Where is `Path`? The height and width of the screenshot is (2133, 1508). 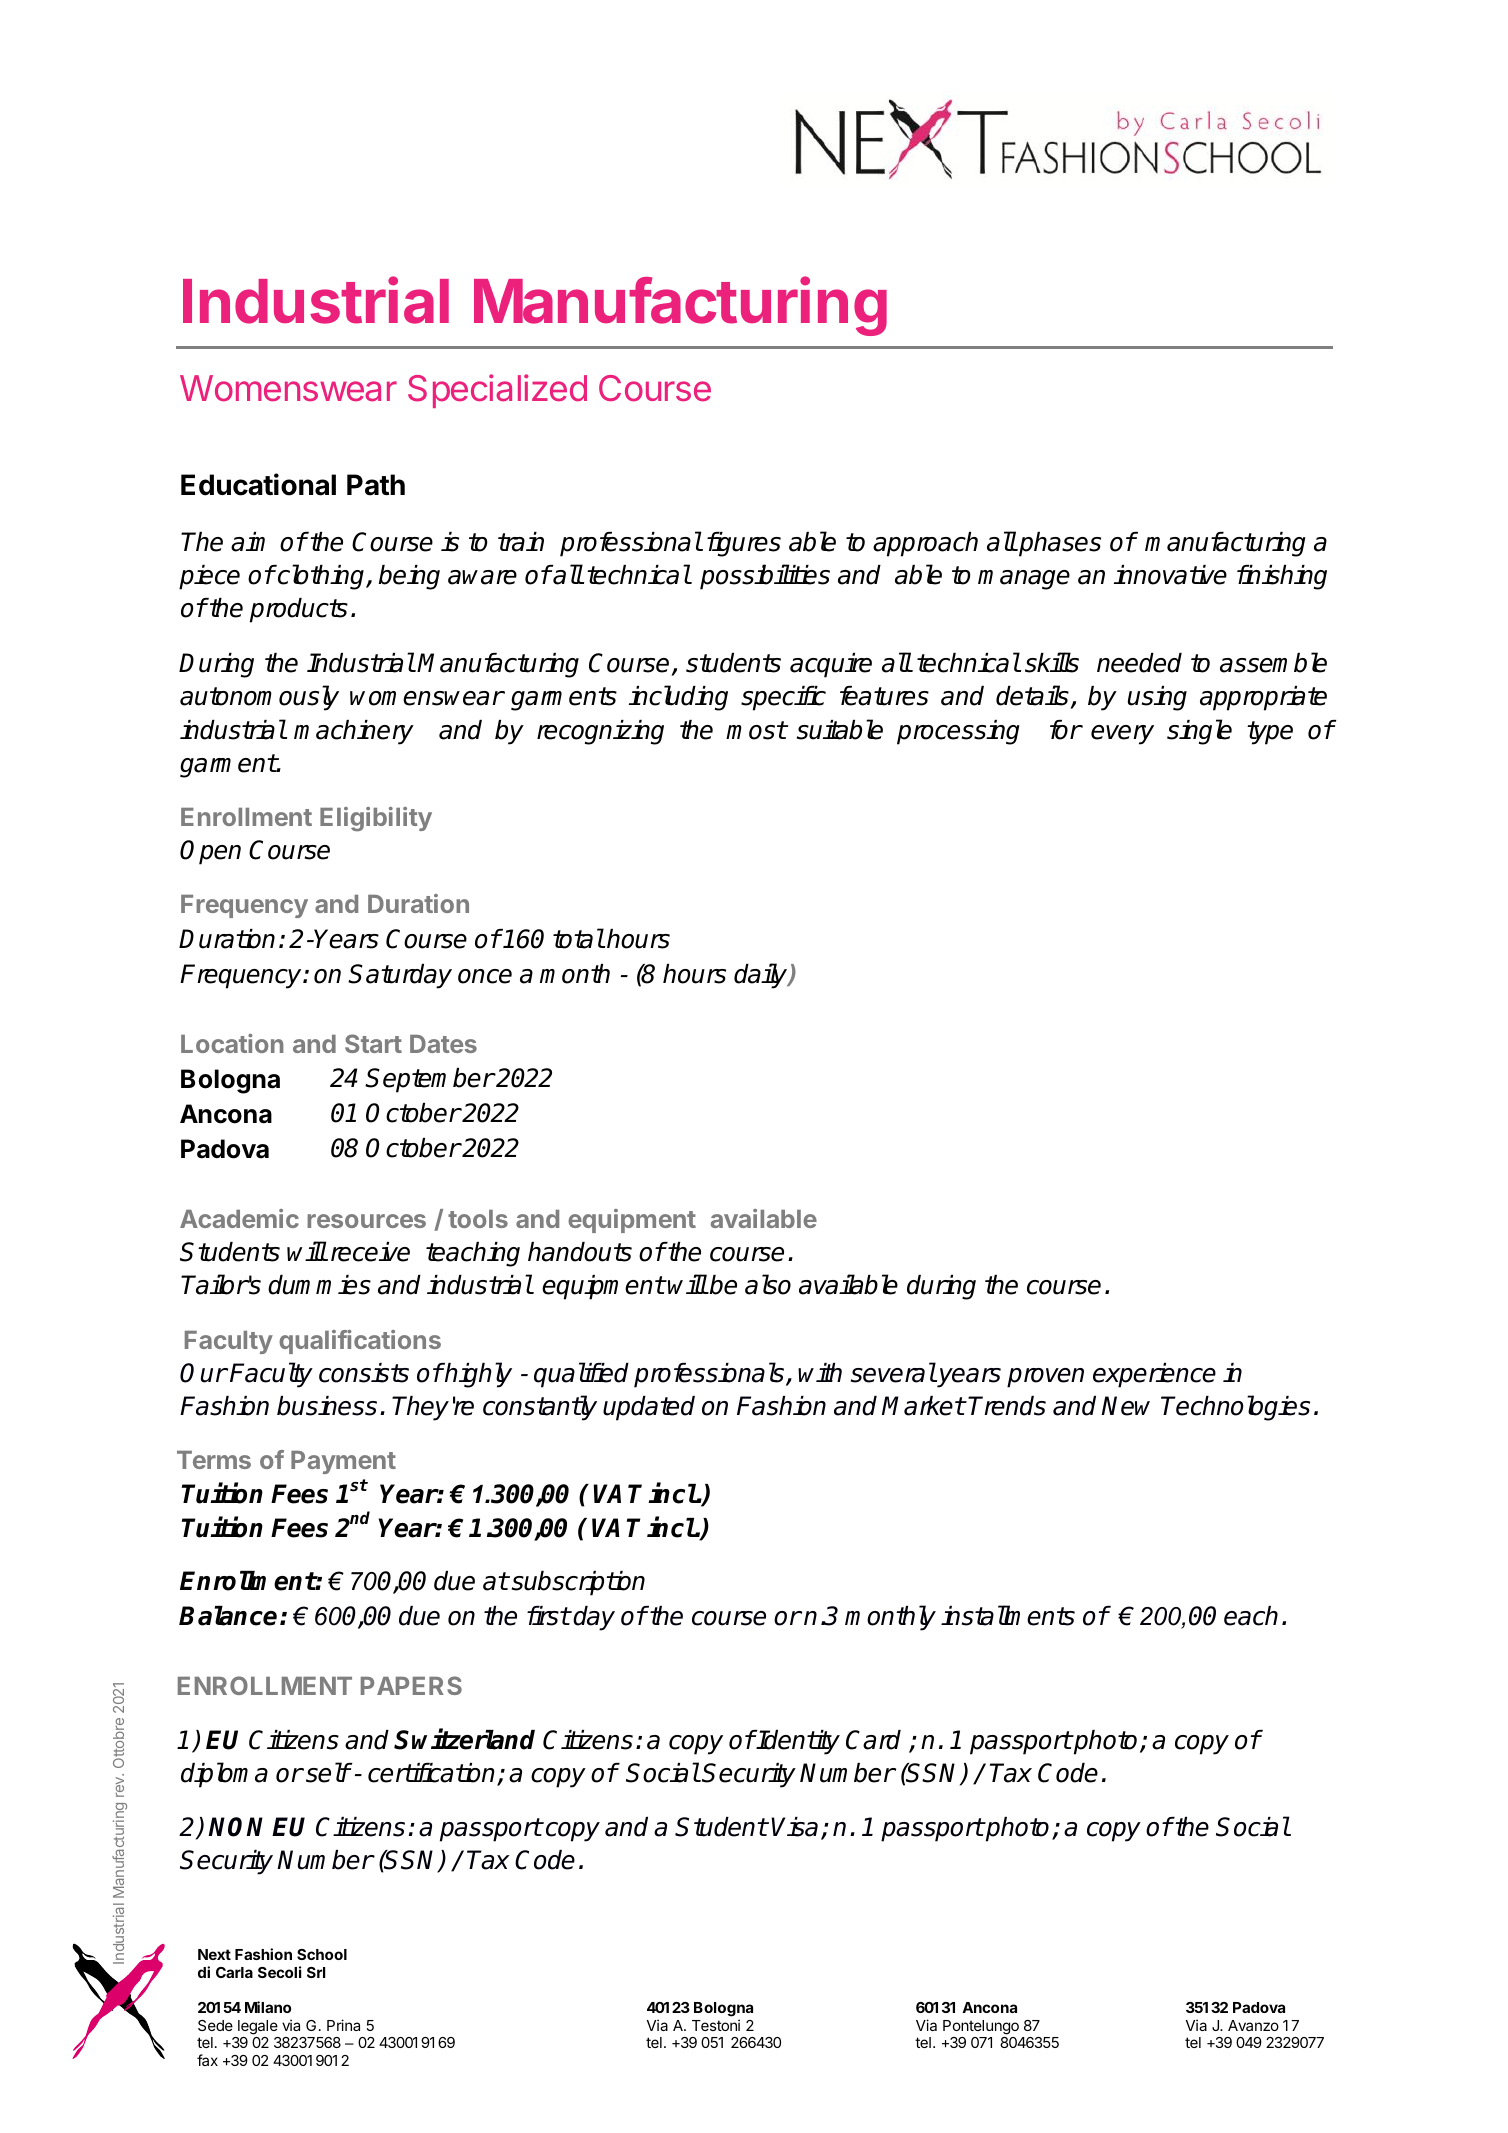
Path is located at coordinates (376, 485).
